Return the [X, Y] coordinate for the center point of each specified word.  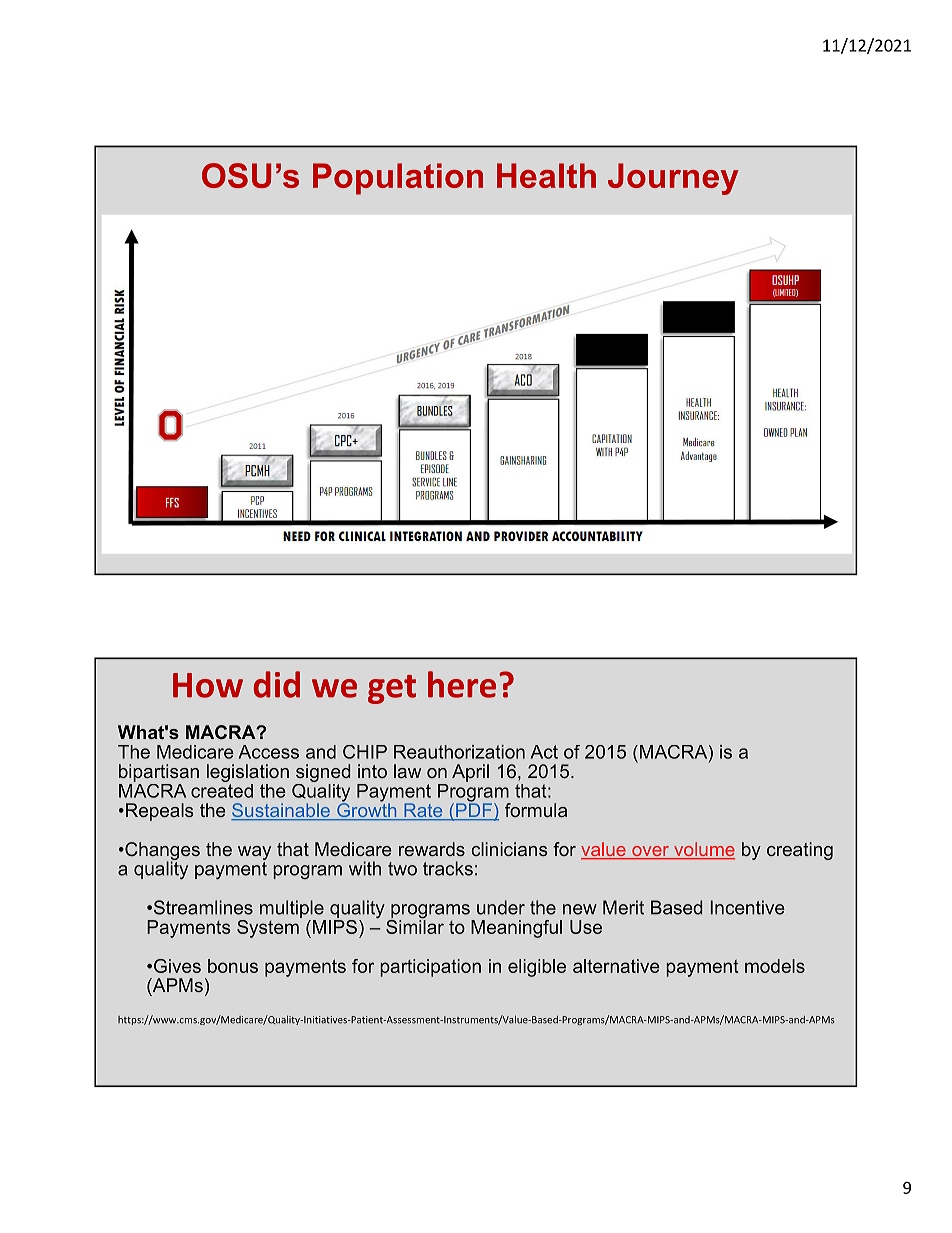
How [208, 685]
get [392, 689]
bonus [233, 966]
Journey [673, 179]
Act [544, 752]
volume [703, 850]
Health [546, 175]
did [276, 684]
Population [398, 179]
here [462, 684]
